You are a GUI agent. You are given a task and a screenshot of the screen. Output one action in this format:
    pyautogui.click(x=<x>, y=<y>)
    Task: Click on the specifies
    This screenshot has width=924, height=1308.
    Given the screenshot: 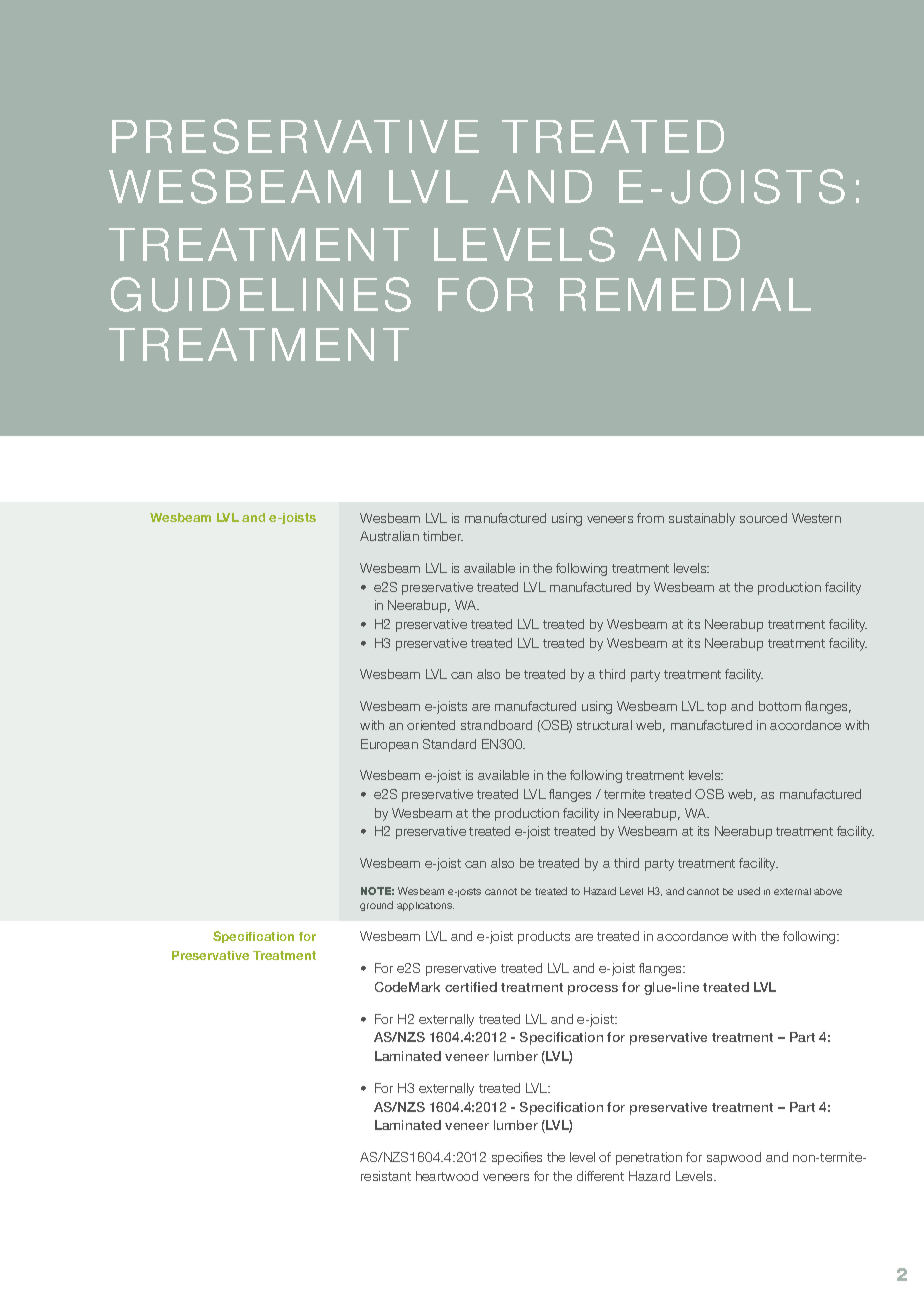 What is the action you would take?
    pyautogui.click(x=517, y=1158)
